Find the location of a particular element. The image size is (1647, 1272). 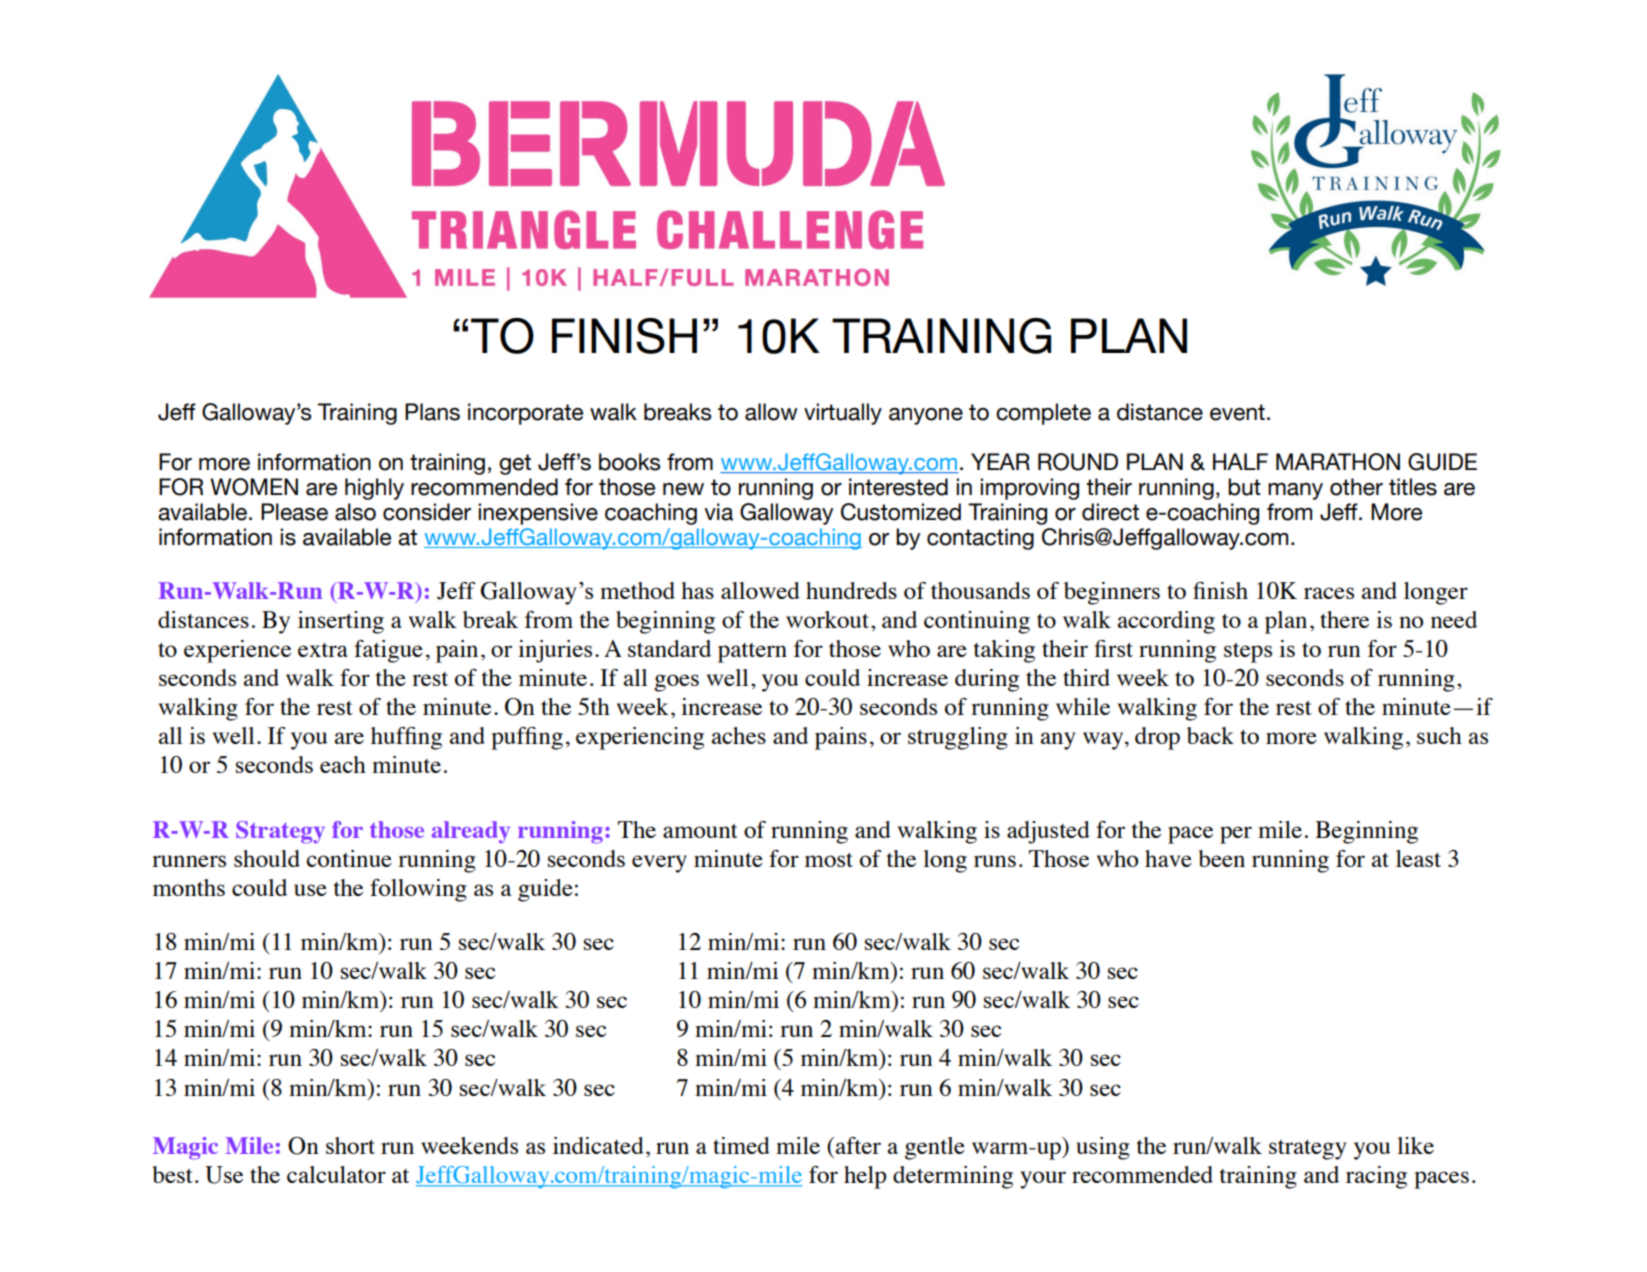

been is located at coordinates (1221, 858).
